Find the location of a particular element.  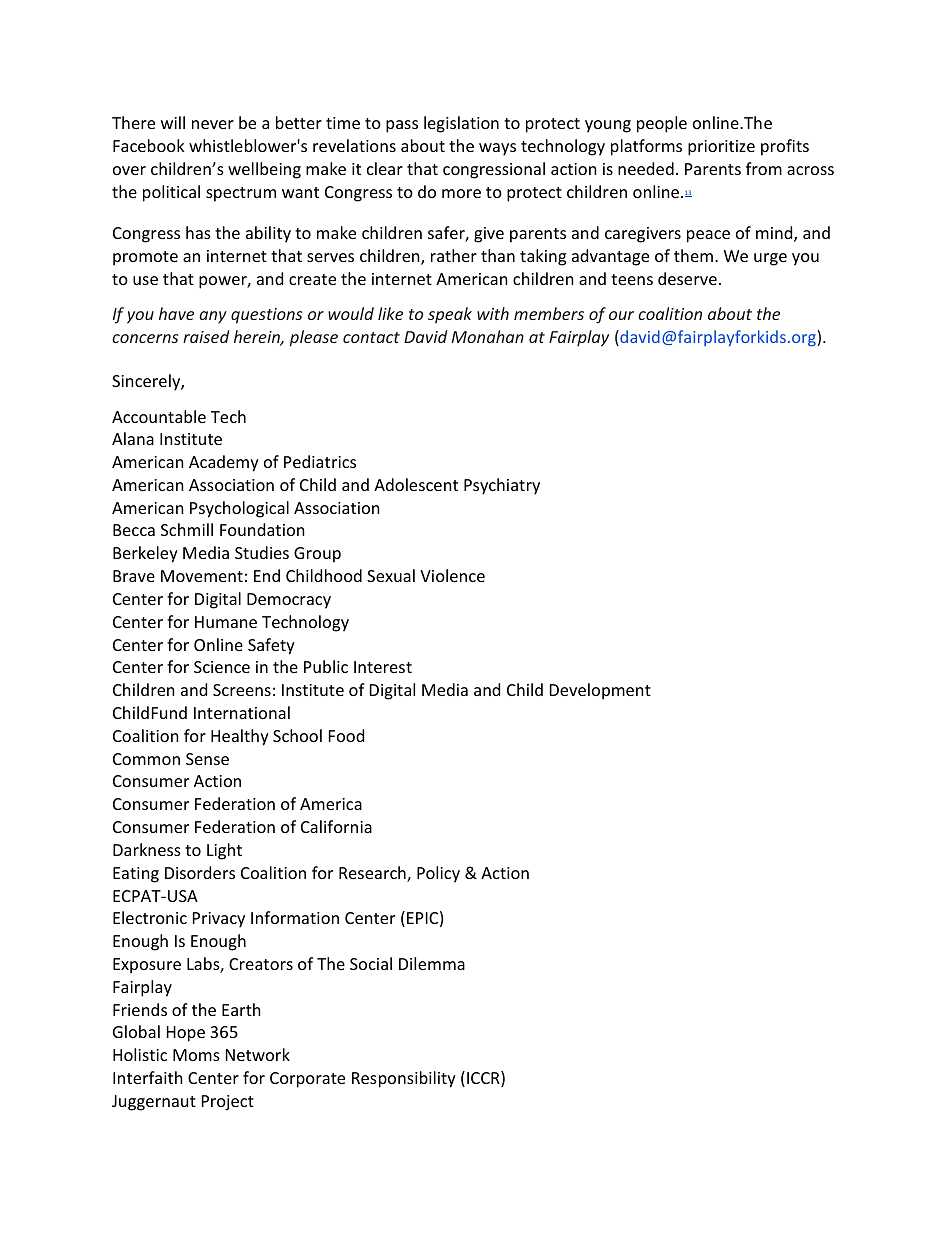

Moms is located at coordinates (196, 1055).
